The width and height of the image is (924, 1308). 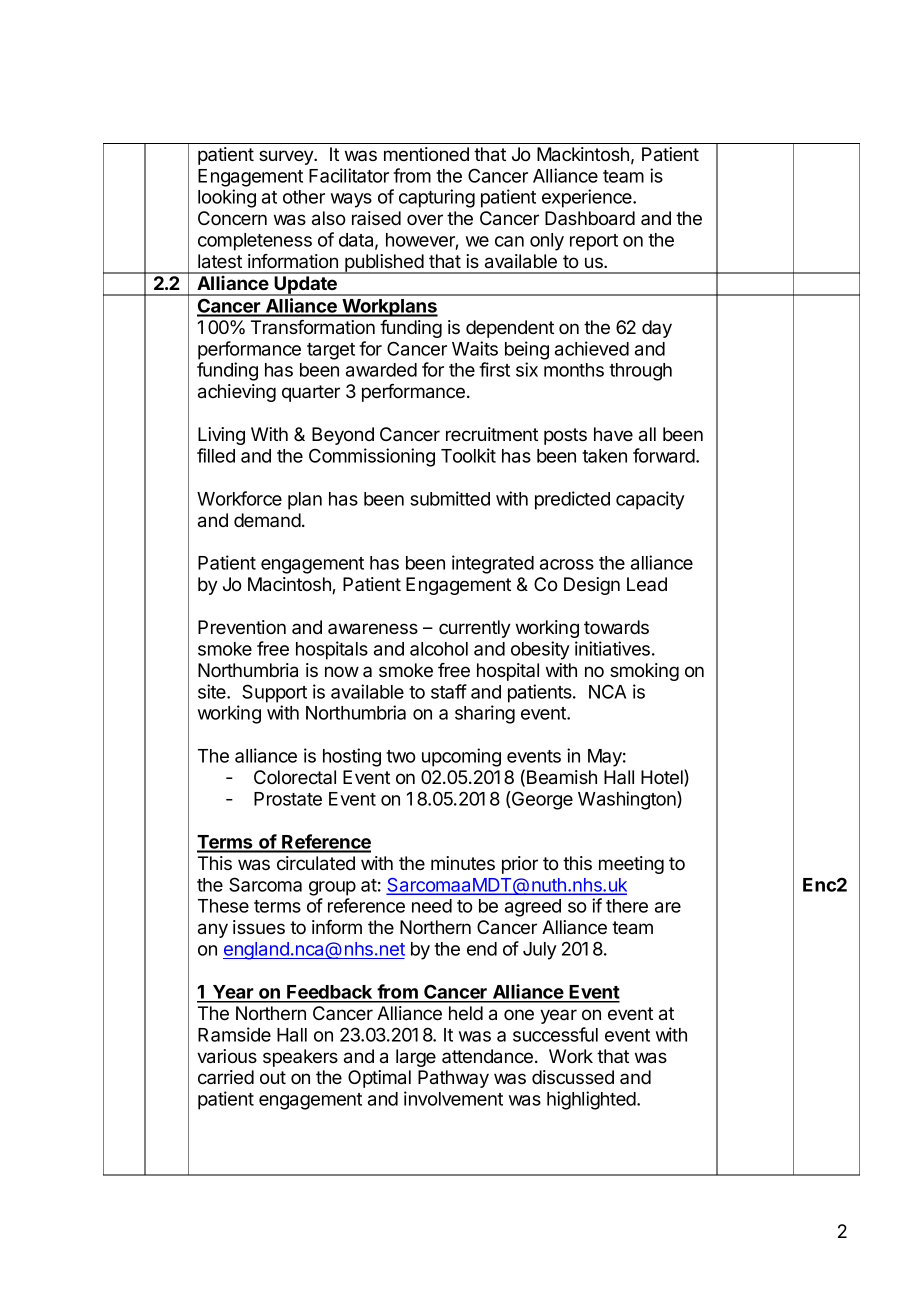 I want to click on towards, so click(x=616, y=627).
